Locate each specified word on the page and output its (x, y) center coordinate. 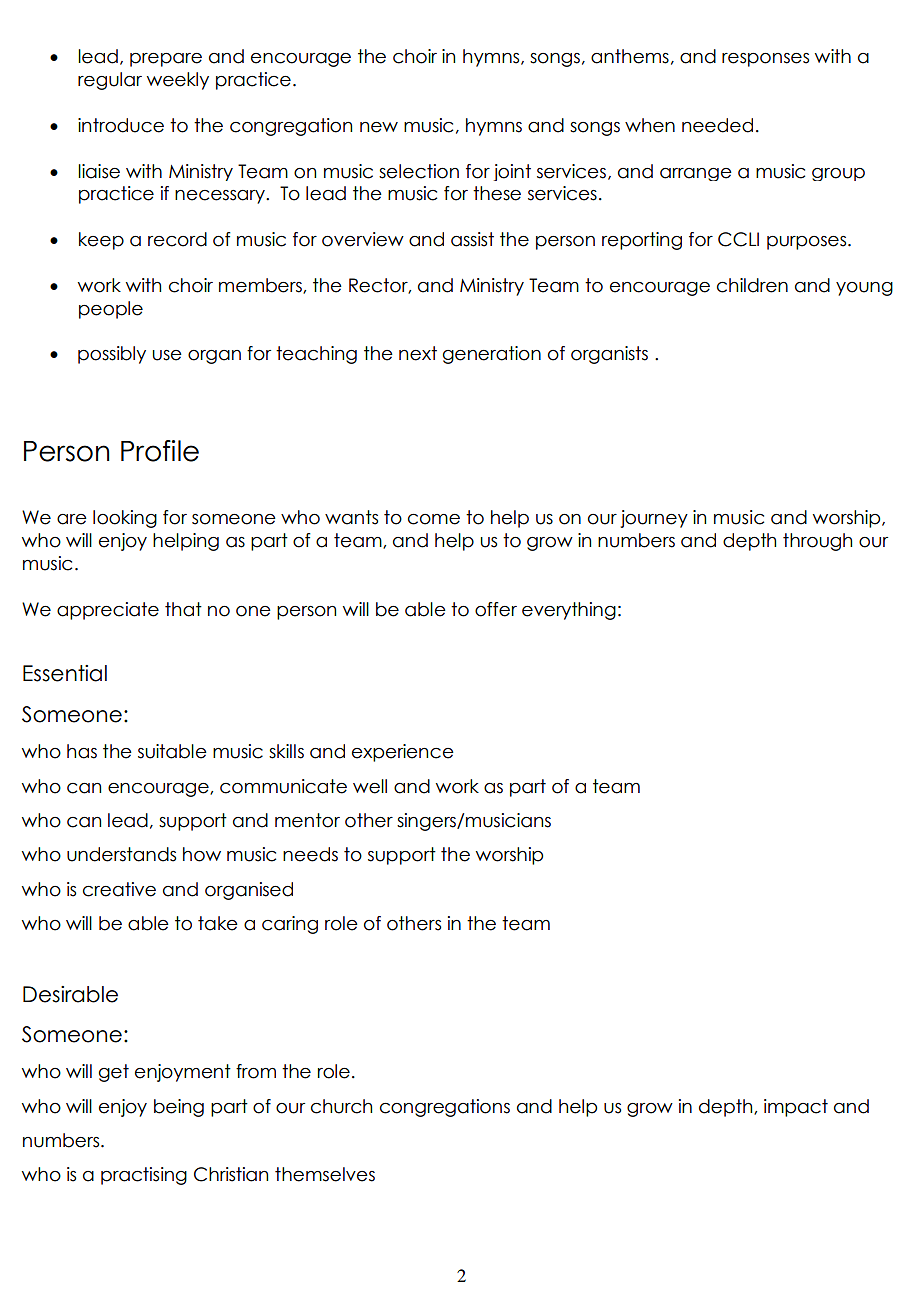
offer (496, 609)
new (379, 127)
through (817, 542)
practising (144, 1176)
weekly (178, 81)
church (341, 1106)
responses (765, 60)
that (183, 609)
